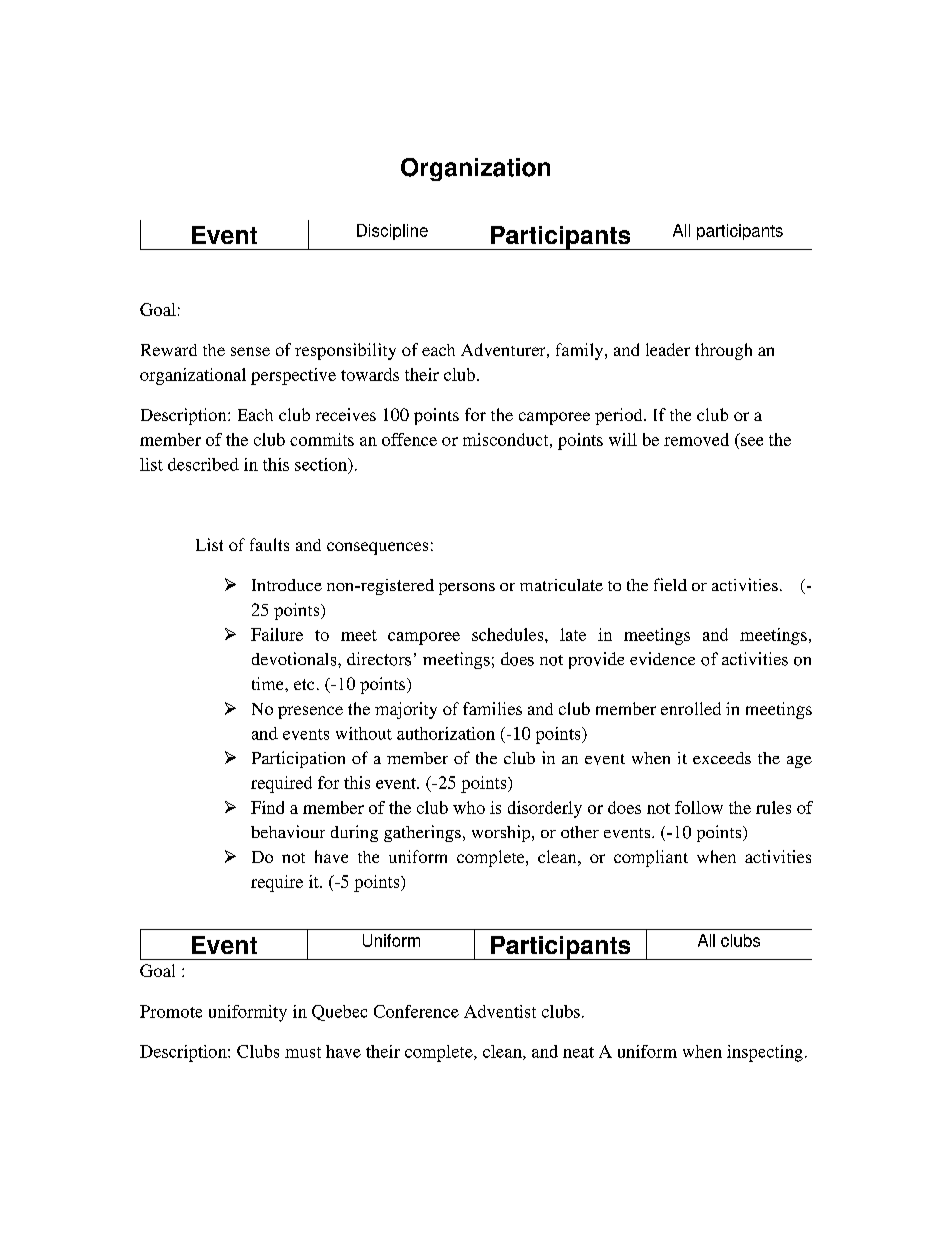 This image has width=952, height=1233. What do you see at coordinates (752, 441) in the image?
I see `see` at bounding box center [752, 441].
